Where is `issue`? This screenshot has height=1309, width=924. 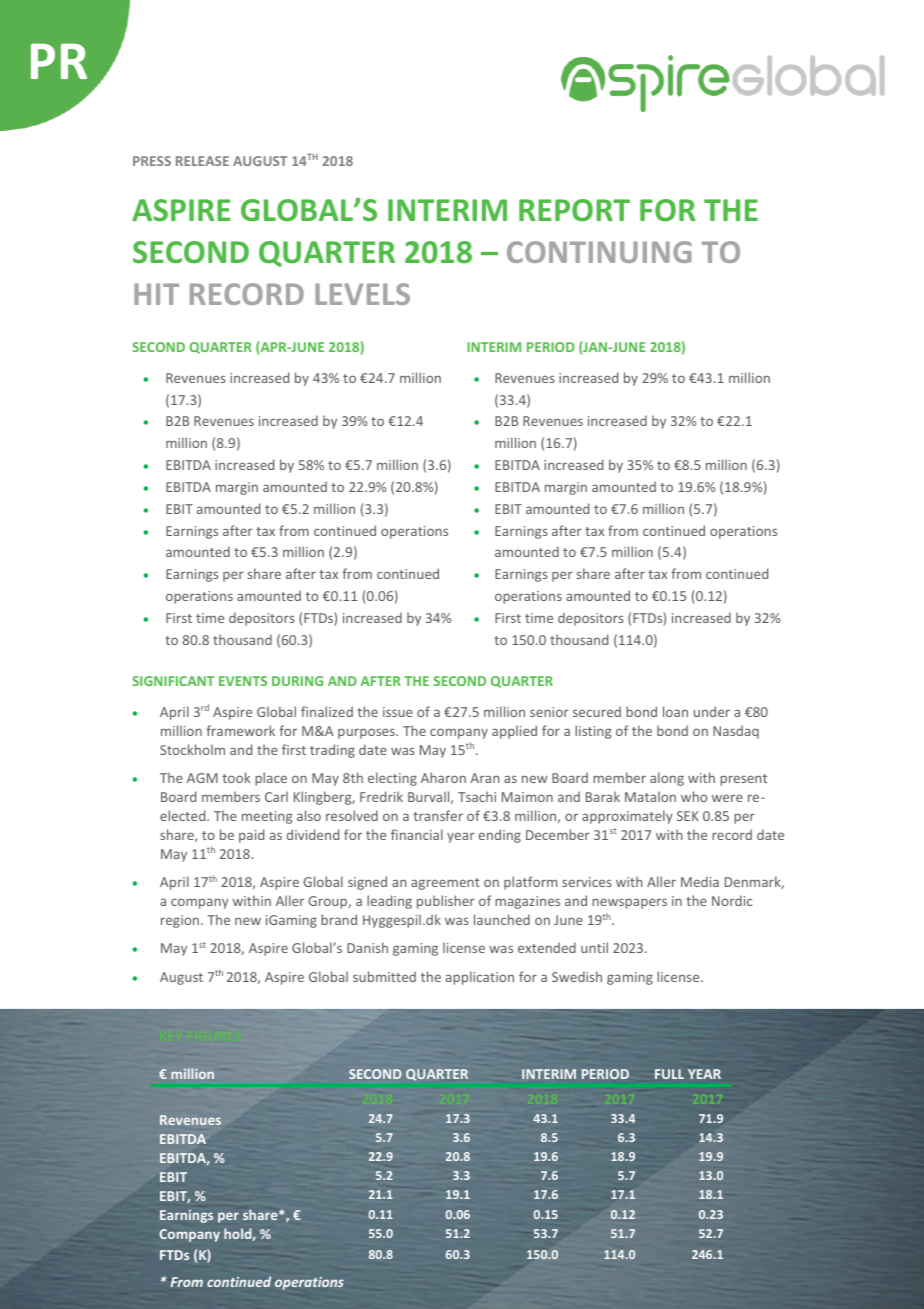 issue is located at coordinates (398, 712).
